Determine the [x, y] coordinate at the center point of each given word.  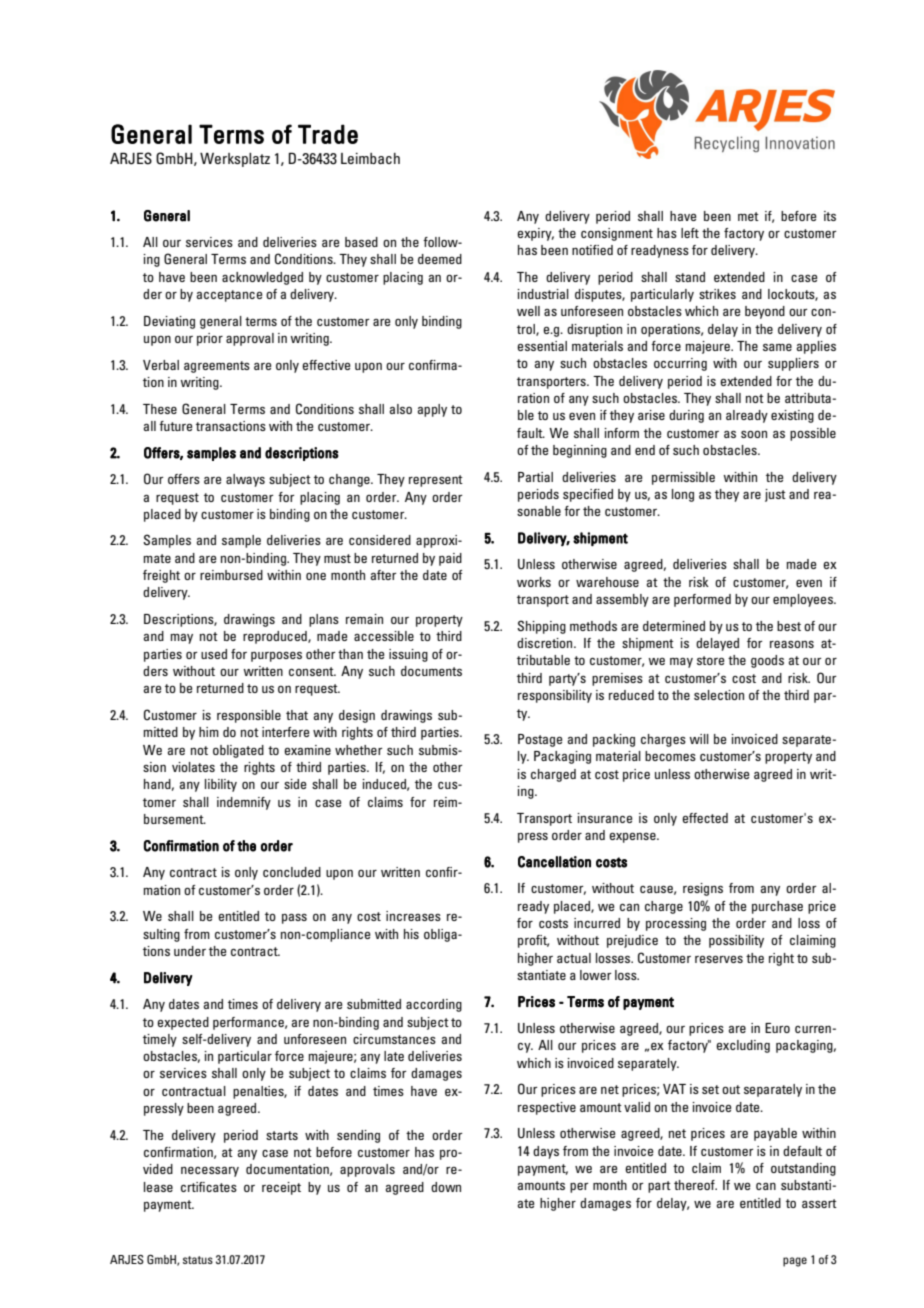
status [198, 1260]
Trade [328, 134]
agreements [217, 367]
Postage [540, 740]
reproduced [276, 637]
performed [702, 600]
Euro [777, 1028]
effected [705, 818]
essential [542, 346]
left [690, 233]
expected [183, 1023]
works [534, 582]
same [777, 347]
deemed [440, 259]
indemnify [244, 803]
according [434, 1005]
